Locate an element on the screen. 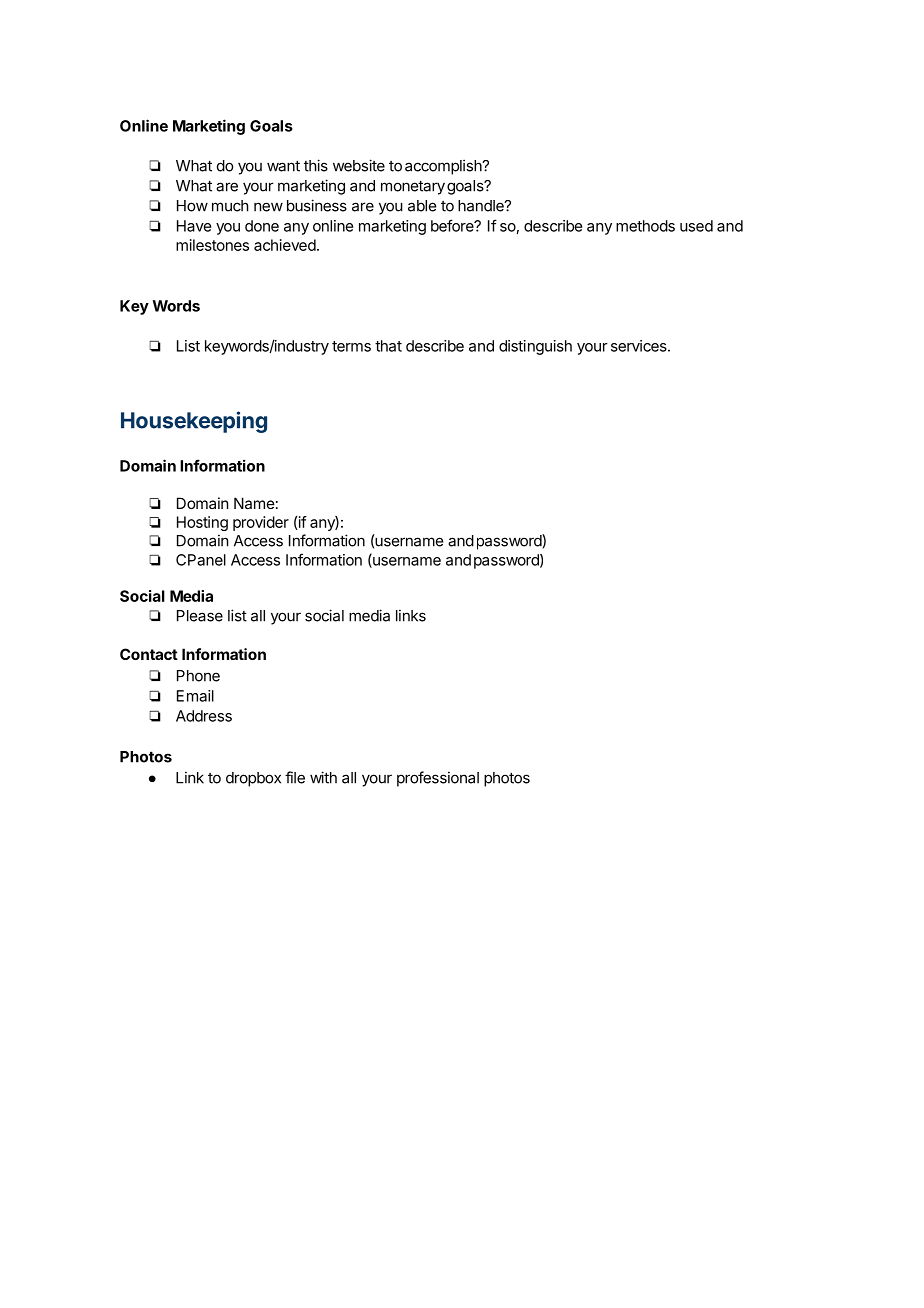  professional is located at coordinates (438, 779).
